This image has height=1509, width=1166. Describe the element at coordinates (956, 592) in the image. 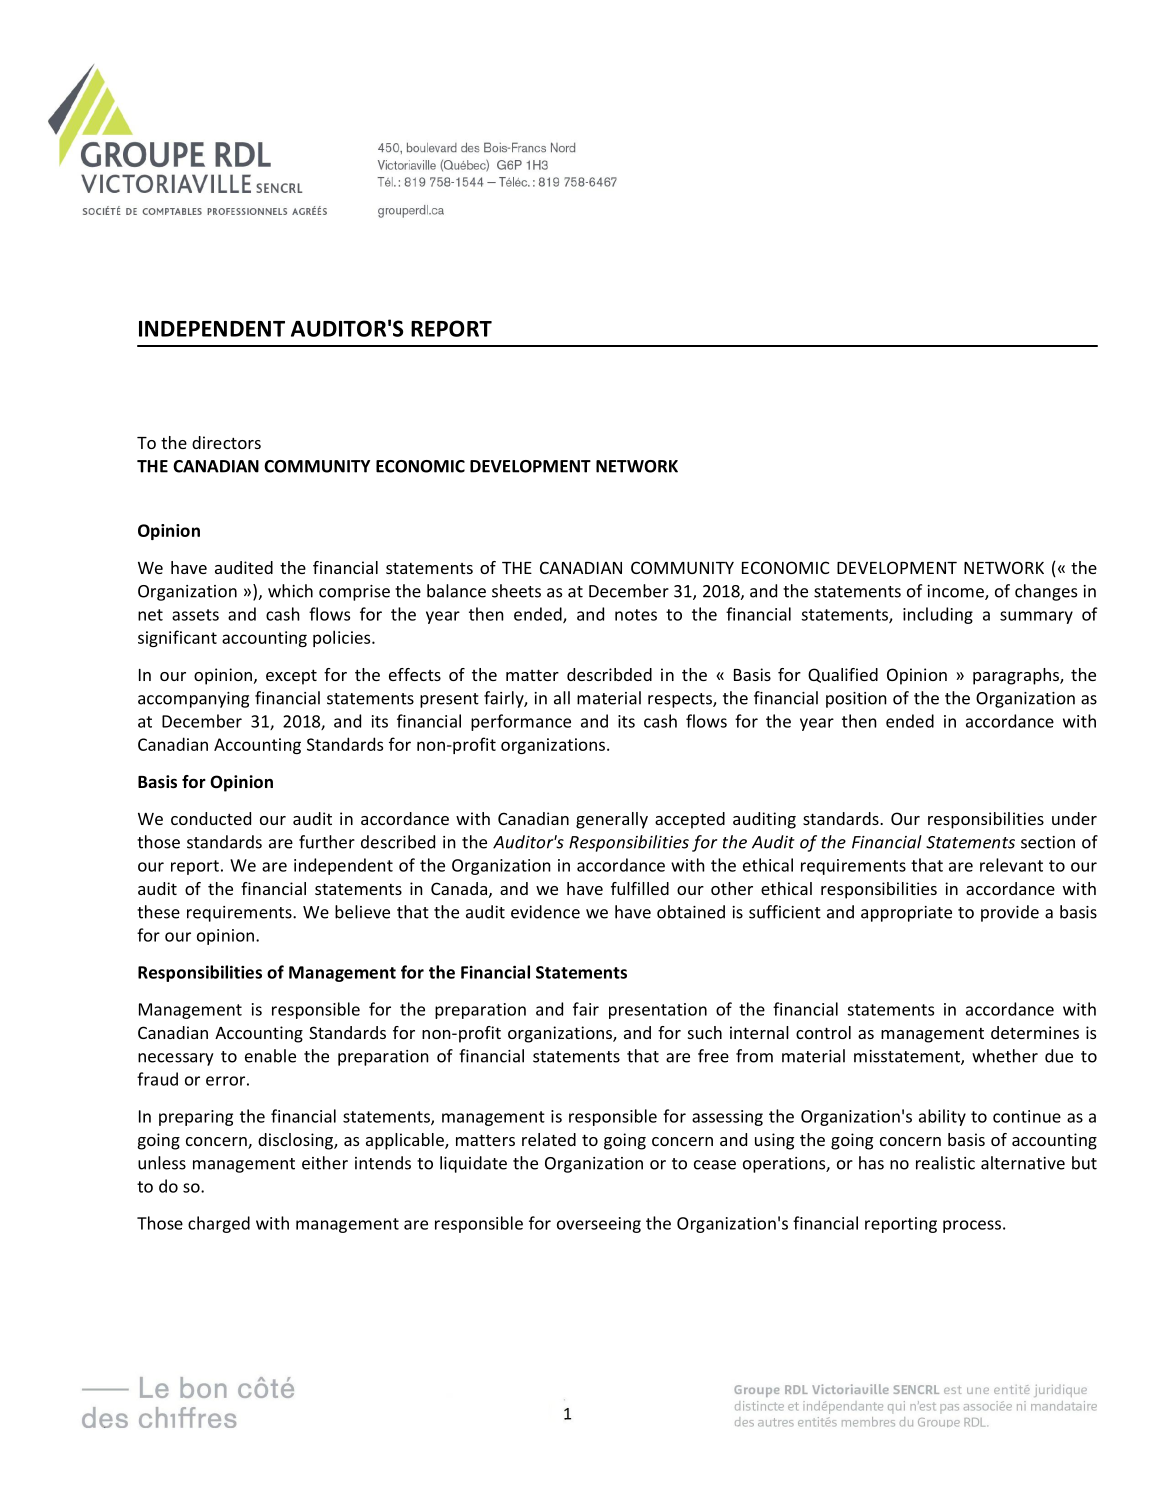

I see `income` at that location.
